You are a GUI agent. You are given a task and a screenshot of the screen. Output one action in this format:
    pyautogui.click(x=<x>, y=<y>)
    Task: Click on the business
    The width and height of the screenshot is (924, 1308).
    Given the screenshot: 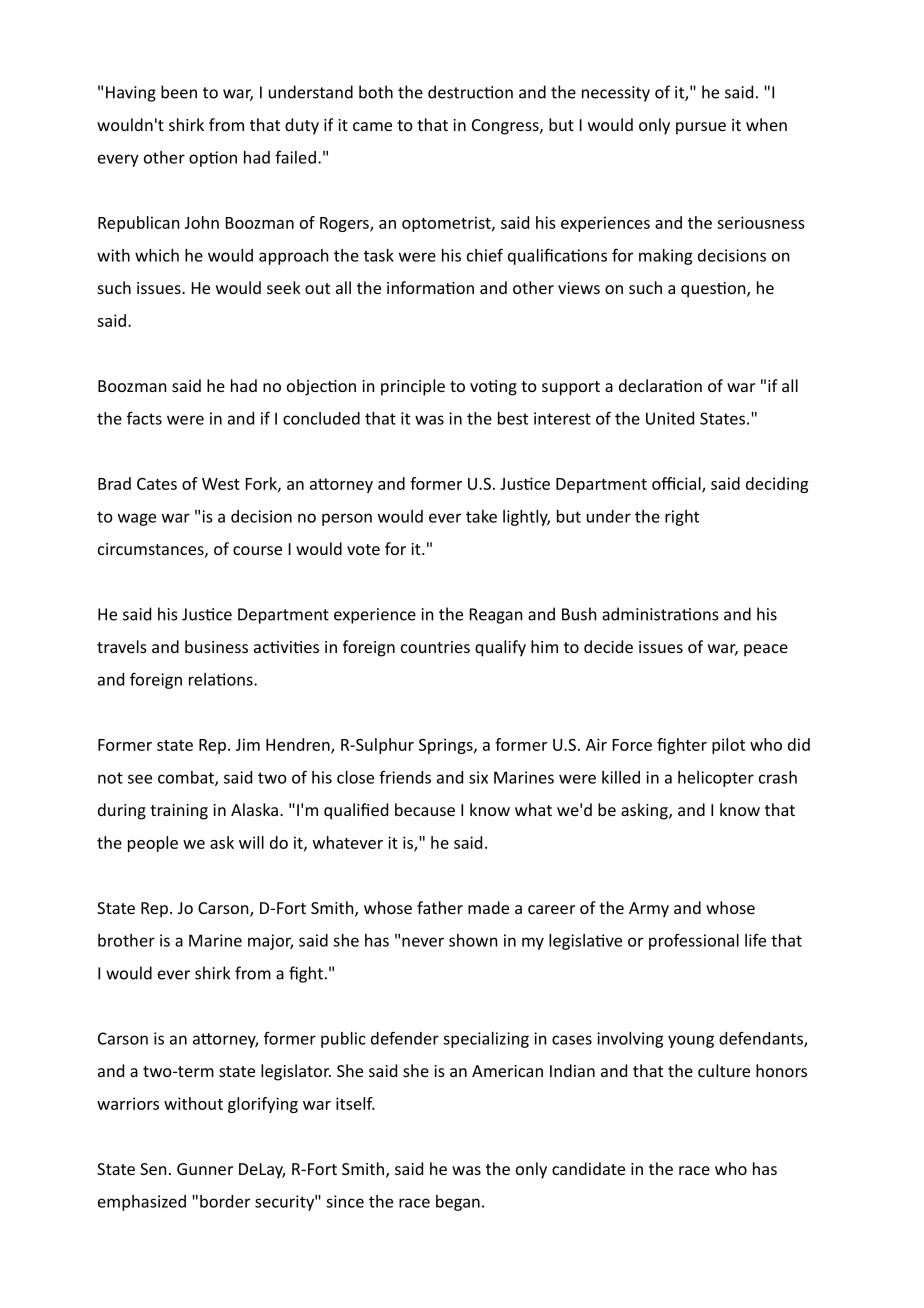 What is the action you would take?
    pyautogui.click(x=216, y=646)
